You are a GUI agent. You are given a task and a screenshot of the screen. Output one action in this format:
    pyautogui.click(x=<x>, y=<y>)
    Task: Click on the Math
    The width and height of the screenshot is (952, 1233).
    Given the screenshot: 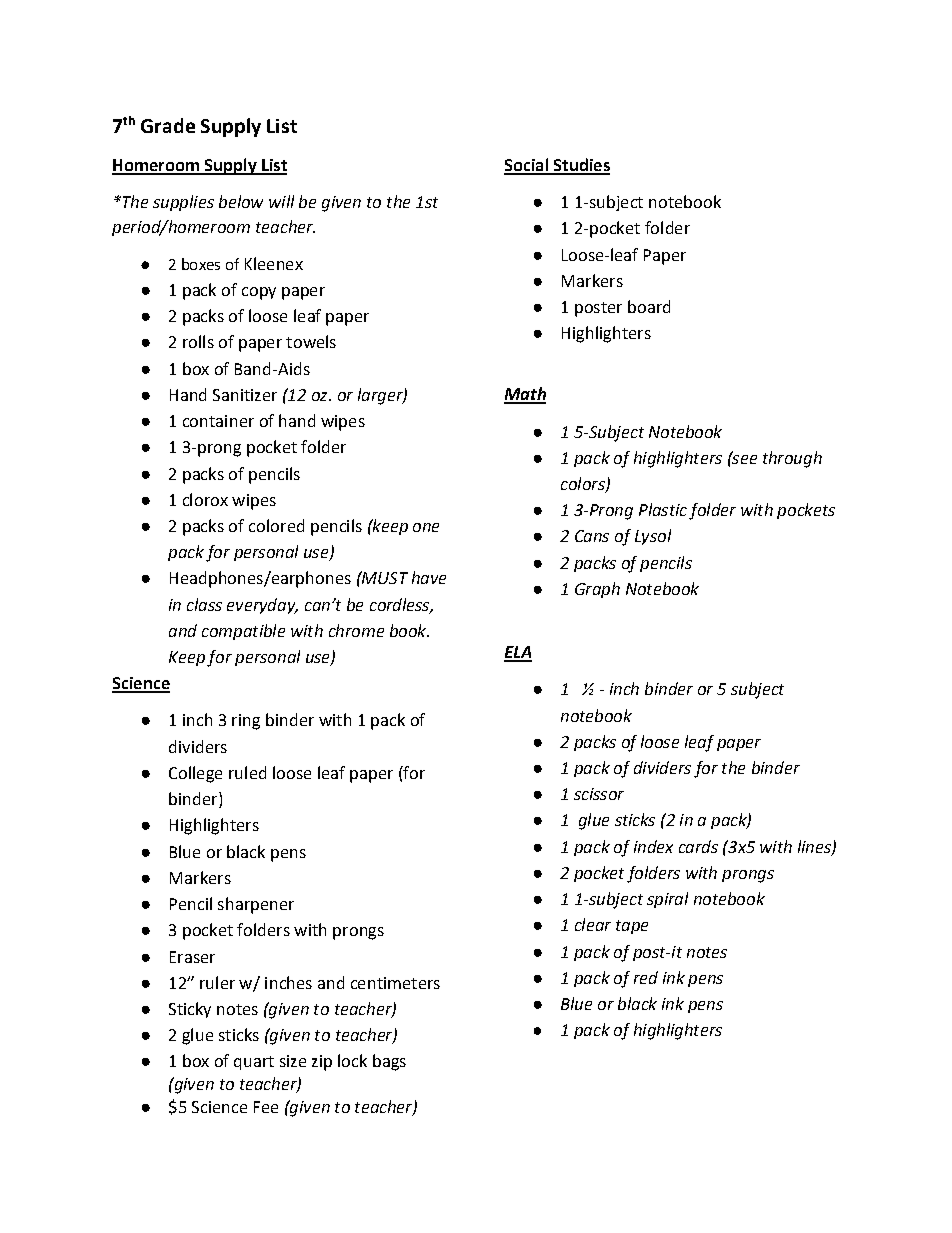 What is the action you would take?
    pyautogui.click(x=525, y=395)
